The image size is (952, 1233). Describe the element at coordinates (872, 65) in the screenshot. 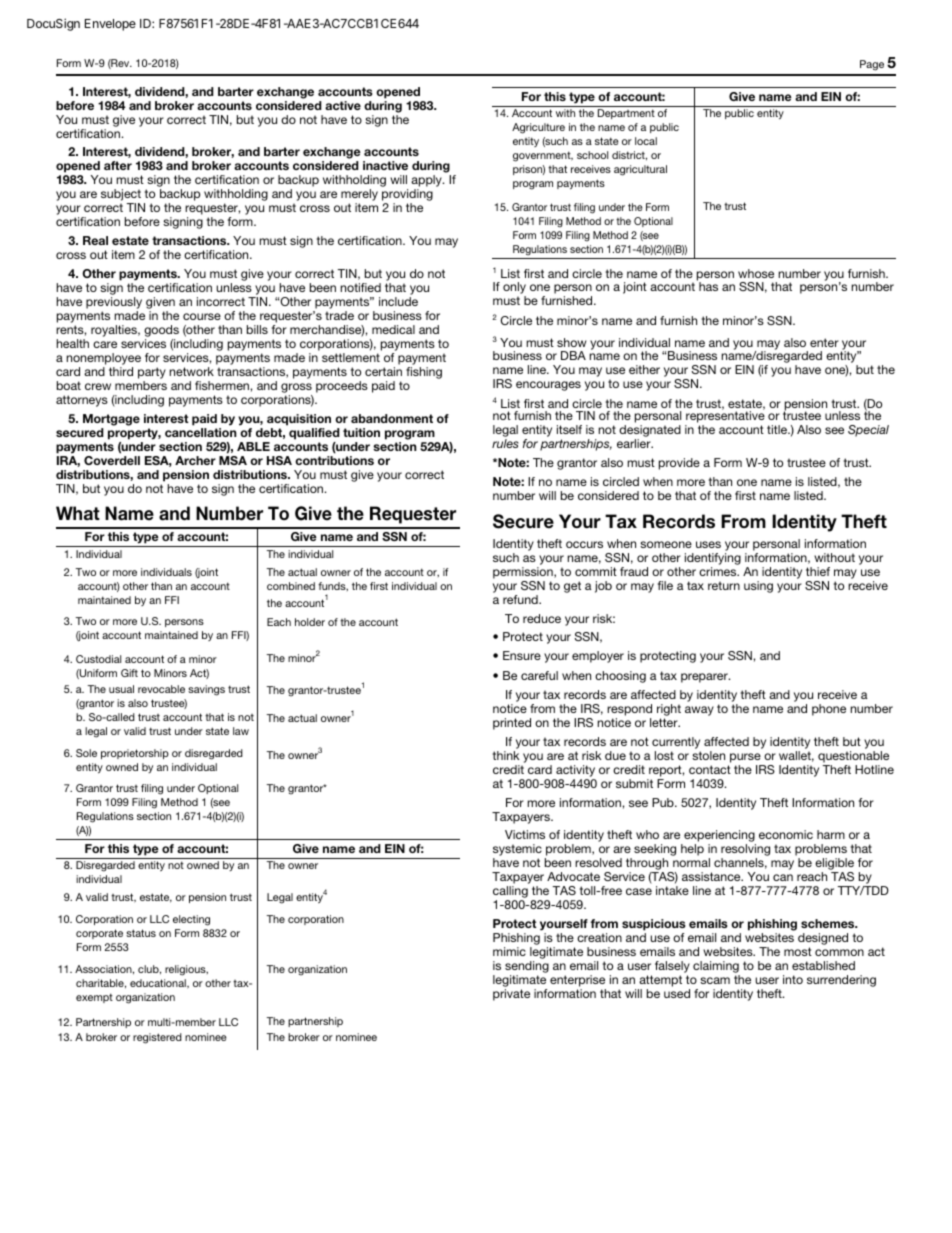

I see `Page` at that location.
